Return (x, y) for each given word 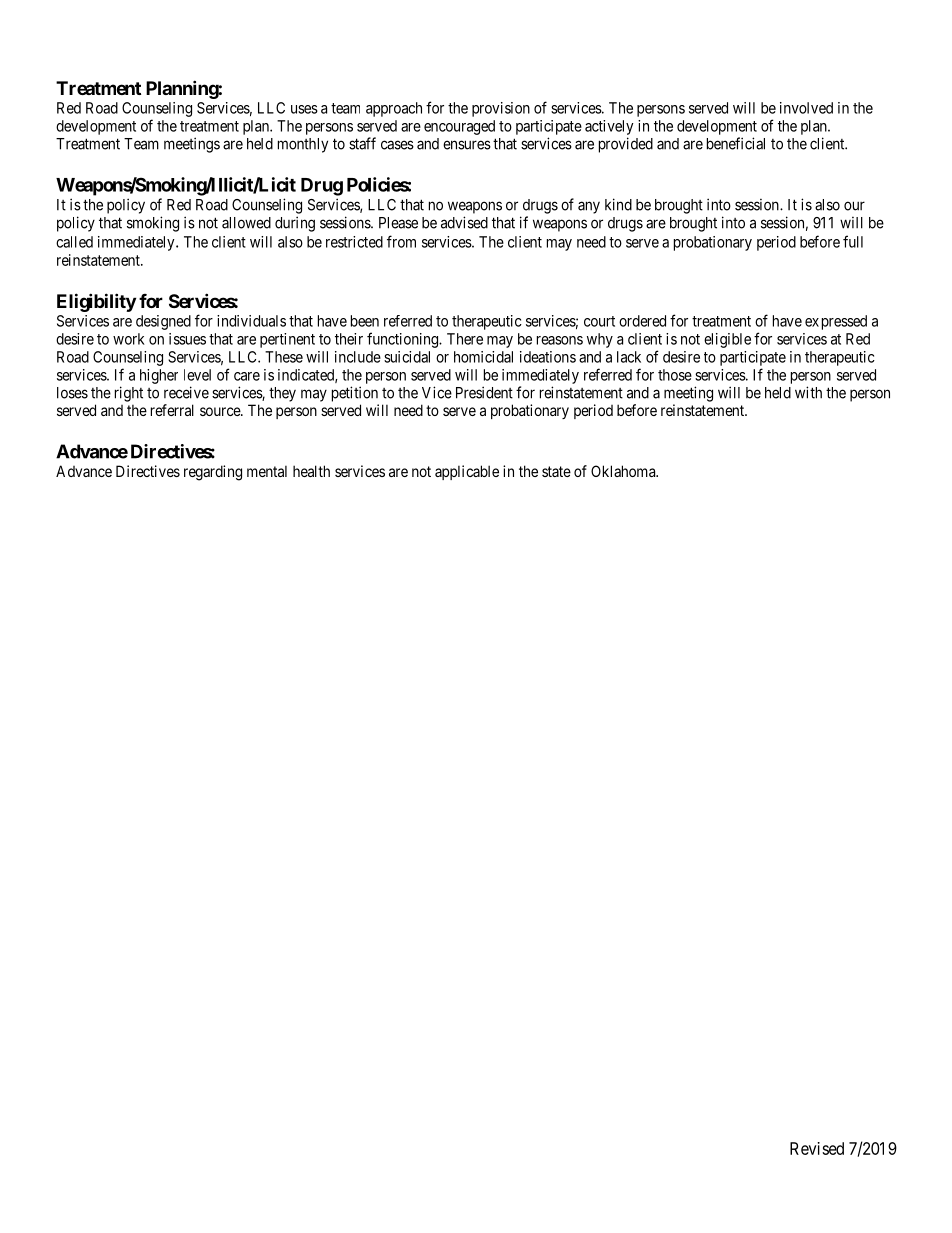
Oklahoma (624, 471)
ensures (467, 145)
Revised (817, 1148)
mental (267, 471)
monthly (303, 145)
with (808, 392)
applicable (467, 472)
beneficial (736, 143)
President (484, 392)
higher (159, 376)
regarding (213, 473)
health (311, 471)
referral (172, 410)
